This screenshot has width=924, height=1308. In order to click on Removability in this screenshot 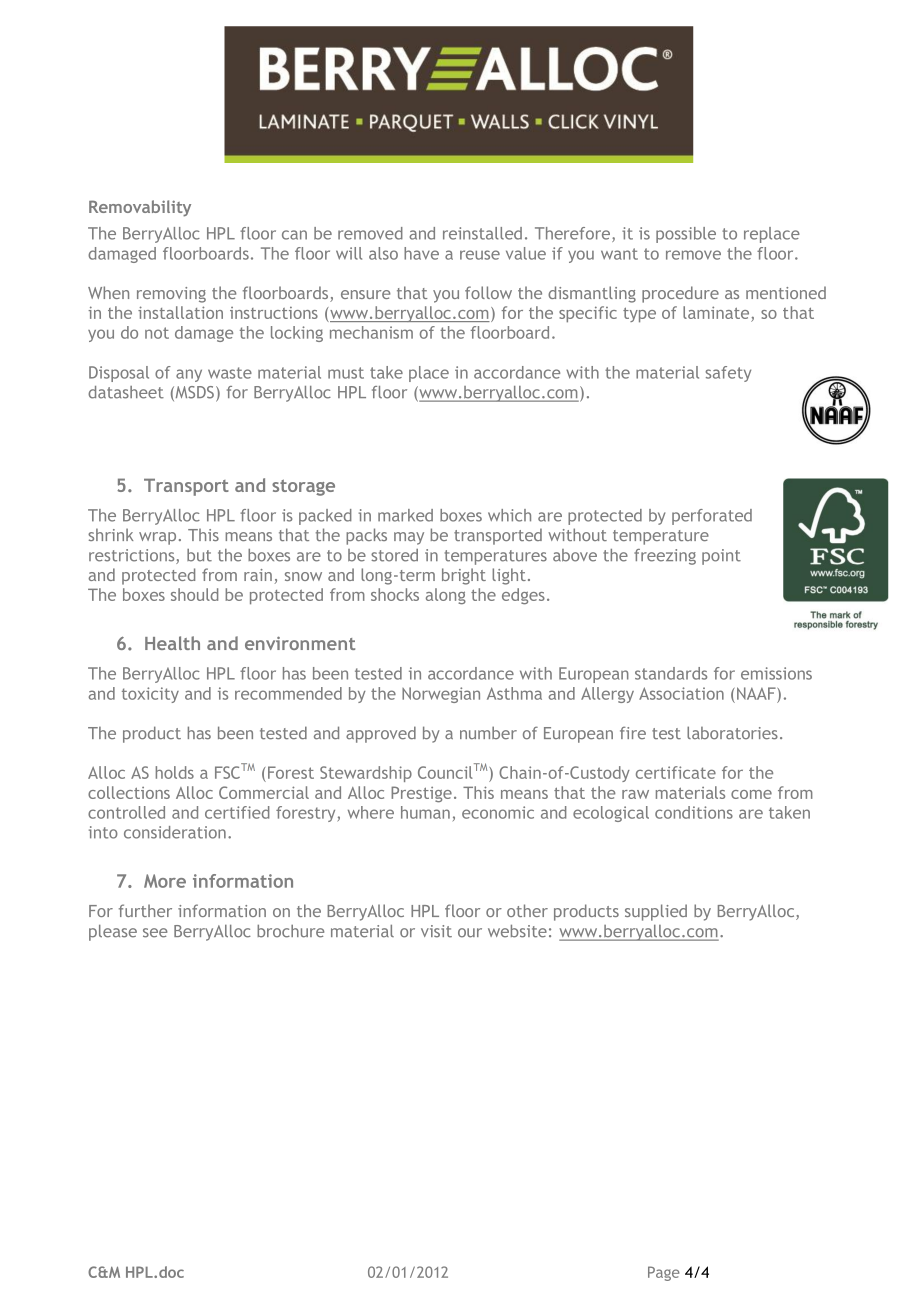, I will do `click(140, 208)`.
